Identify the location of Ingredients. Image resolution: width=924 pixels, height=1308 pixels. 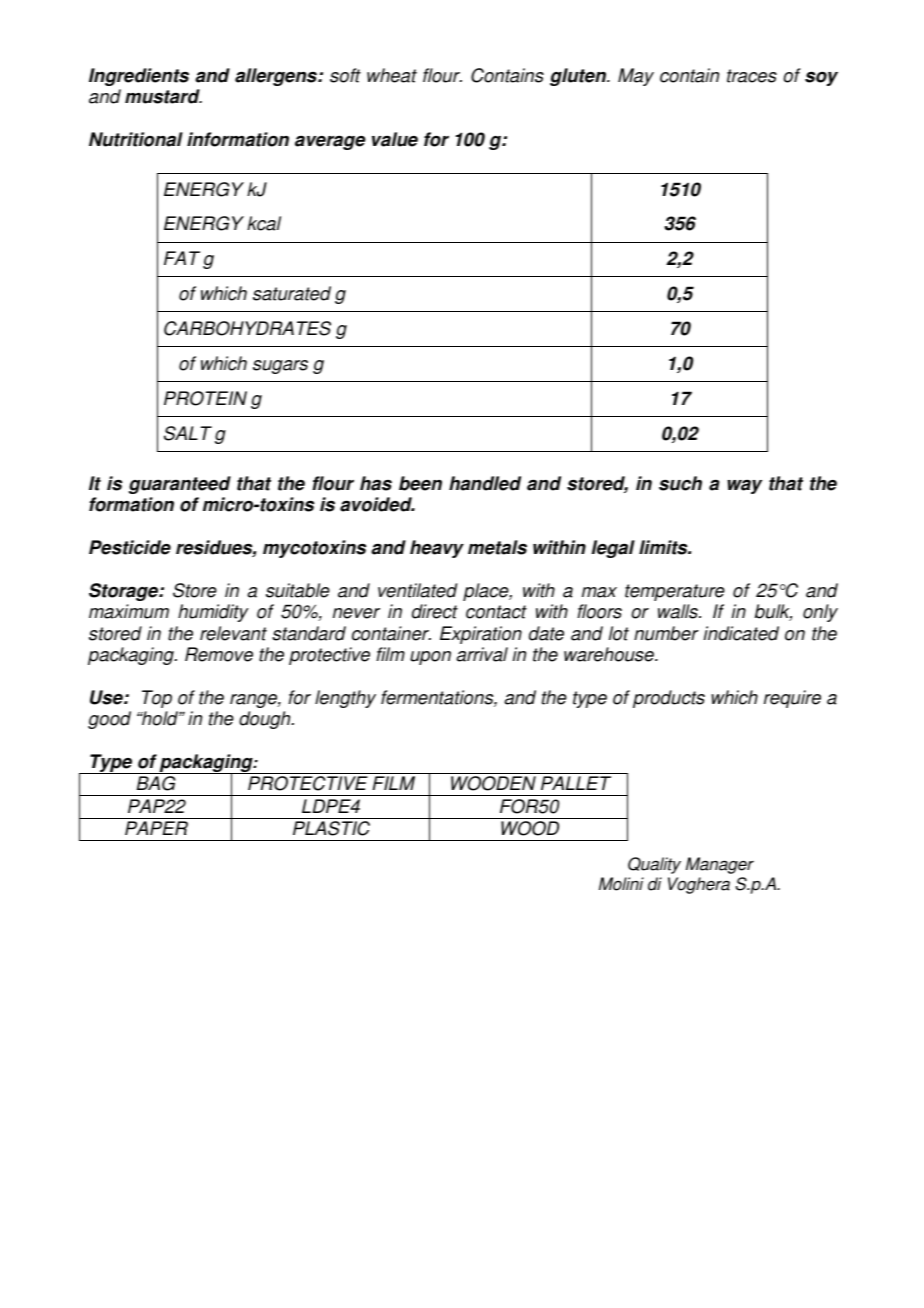
(139, 77).
